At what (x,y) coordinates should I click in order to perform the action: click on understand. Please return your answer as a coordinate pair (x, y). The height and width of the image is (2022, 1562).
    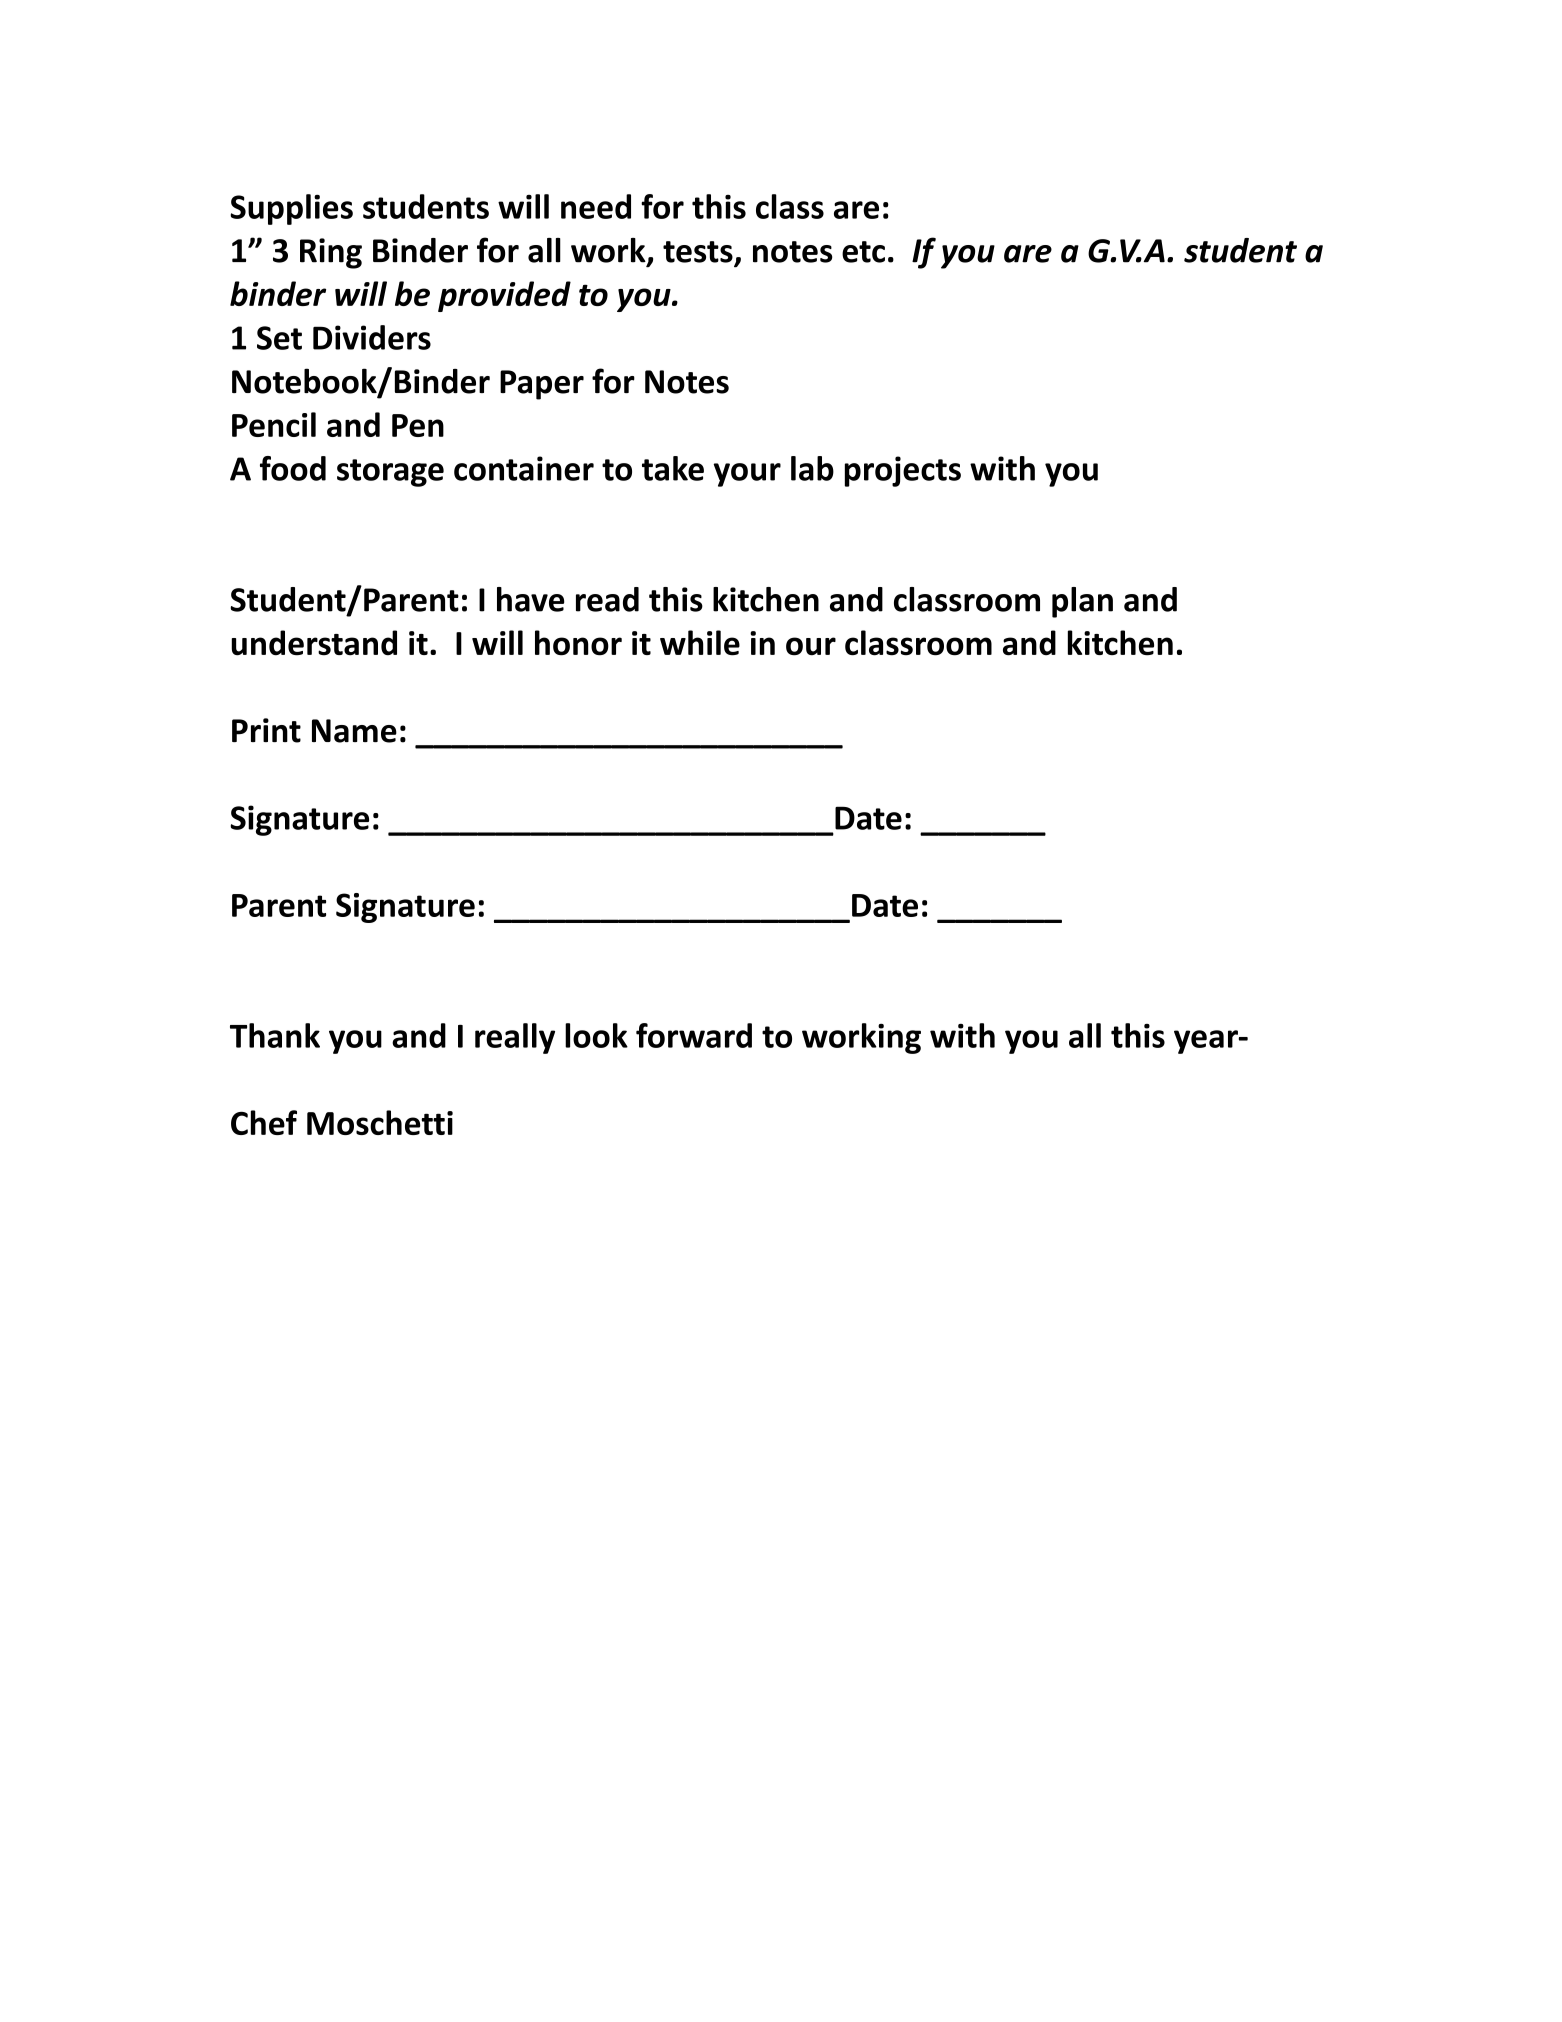
    Looking at the image, I should click on (314, 643).
